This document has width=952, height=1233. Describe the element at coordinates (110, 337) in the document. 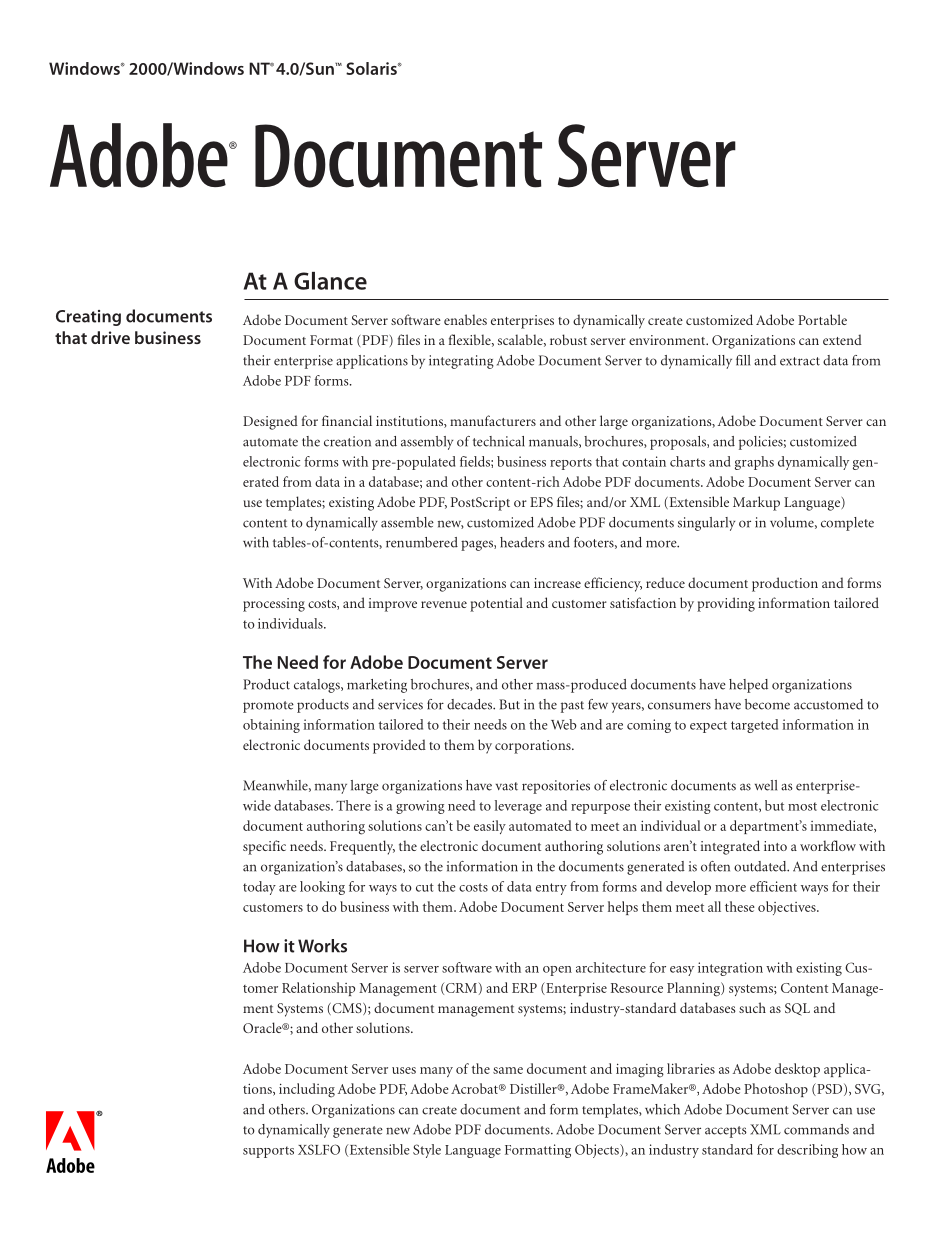

I see `drive` at that location.
